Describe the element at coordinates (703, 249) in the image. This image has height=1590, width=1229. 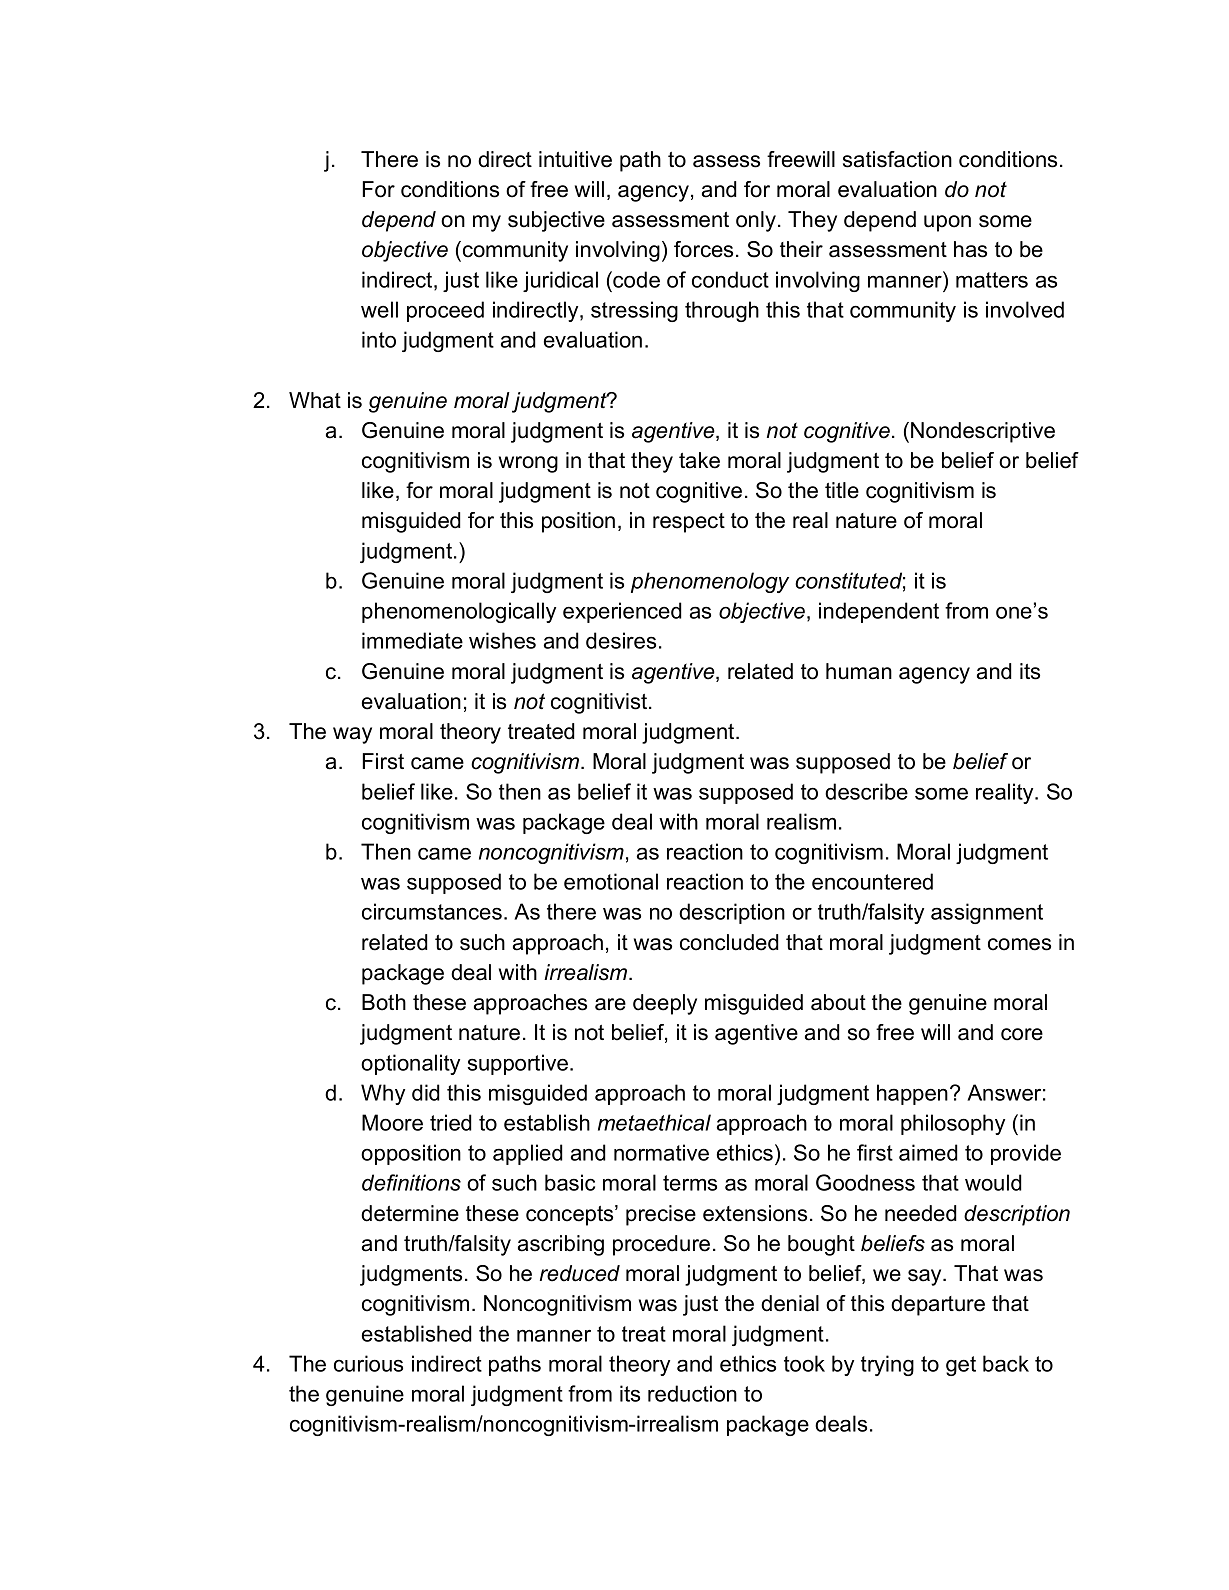
I see `forces` at that location.
